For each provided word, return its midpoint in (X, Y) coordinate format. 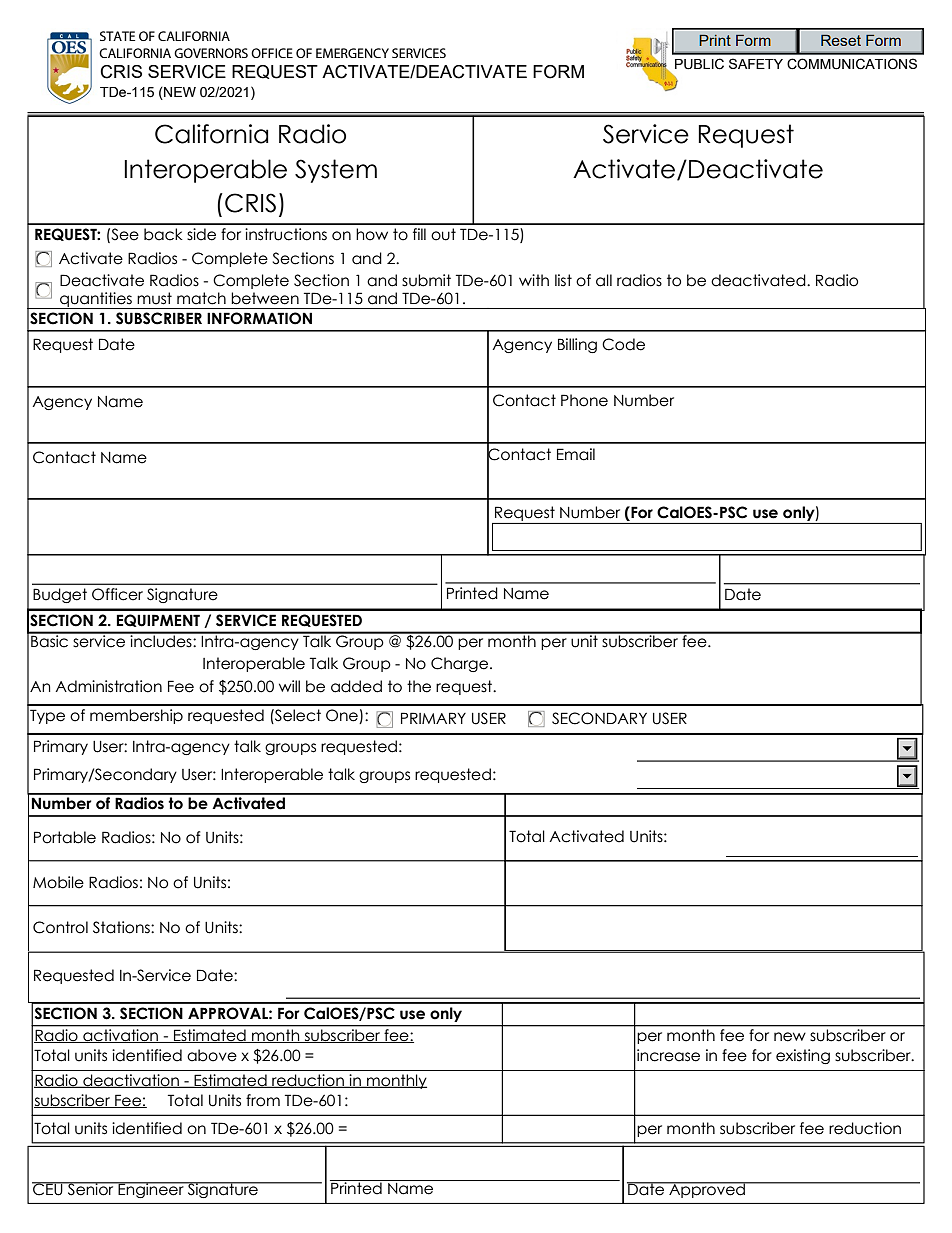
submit (426, 280)
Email (576, 454)
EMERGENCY (352, 53)
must (154, 298)
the (419, 686)
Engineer (151, 1190)
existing (803, 1056)
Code (623, 344)
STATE (117, 36)
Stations (122, 927)
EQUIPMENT (158, 620)
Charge (459, 664)
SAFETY (756, 63)
